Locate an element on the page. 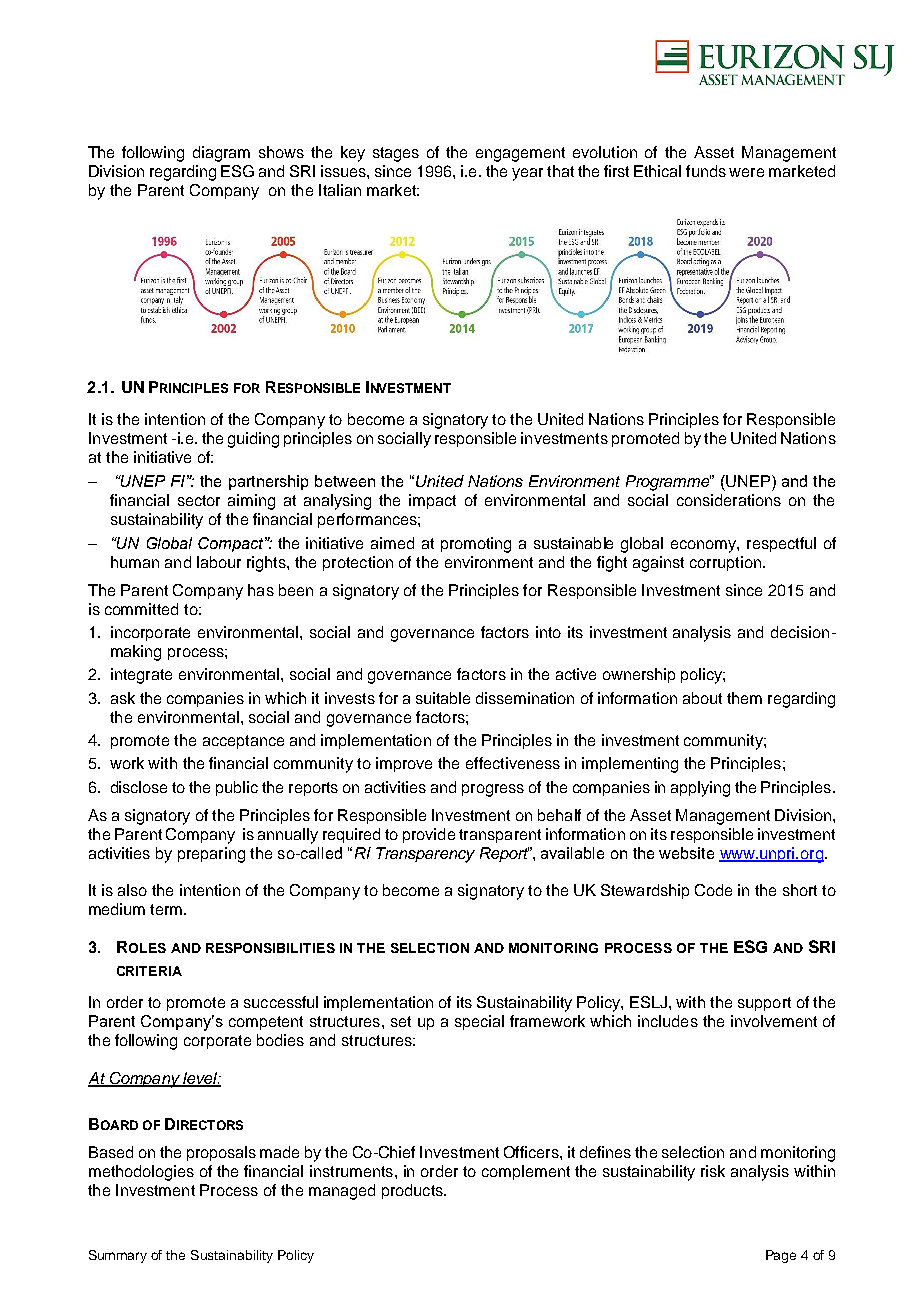 This page has width=924, height=1308. methodologies is located at coordinates (141, 1173).
